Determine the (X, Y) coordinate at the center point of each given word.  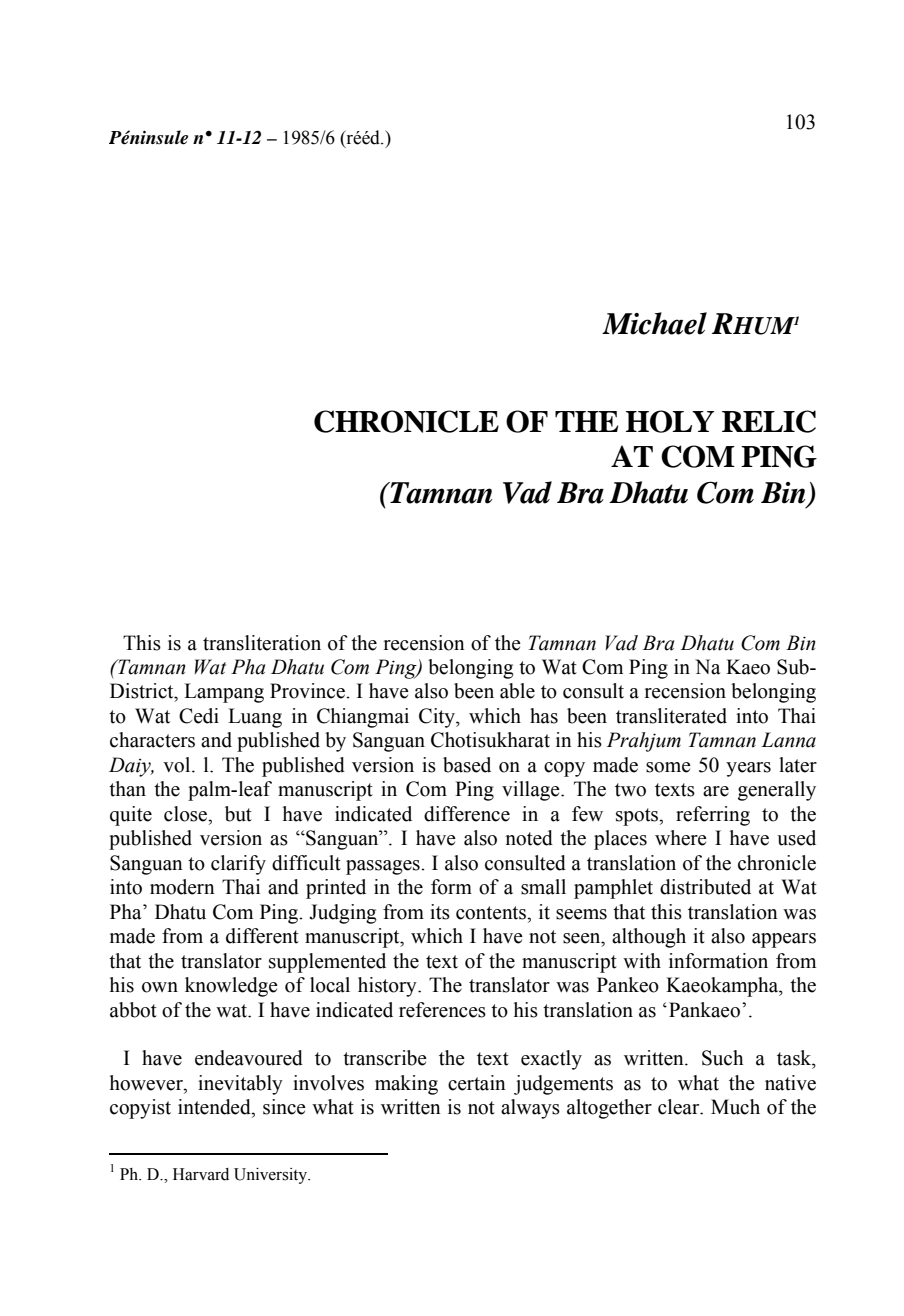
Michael (654, 323)
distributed (705, 887)
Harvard (201, 1174)
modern (182, 887)
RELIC (769, 421)
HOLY (670, 421)
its (440, 912)
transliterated (671, 716)
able (517, 691)
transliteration (262, 643)
